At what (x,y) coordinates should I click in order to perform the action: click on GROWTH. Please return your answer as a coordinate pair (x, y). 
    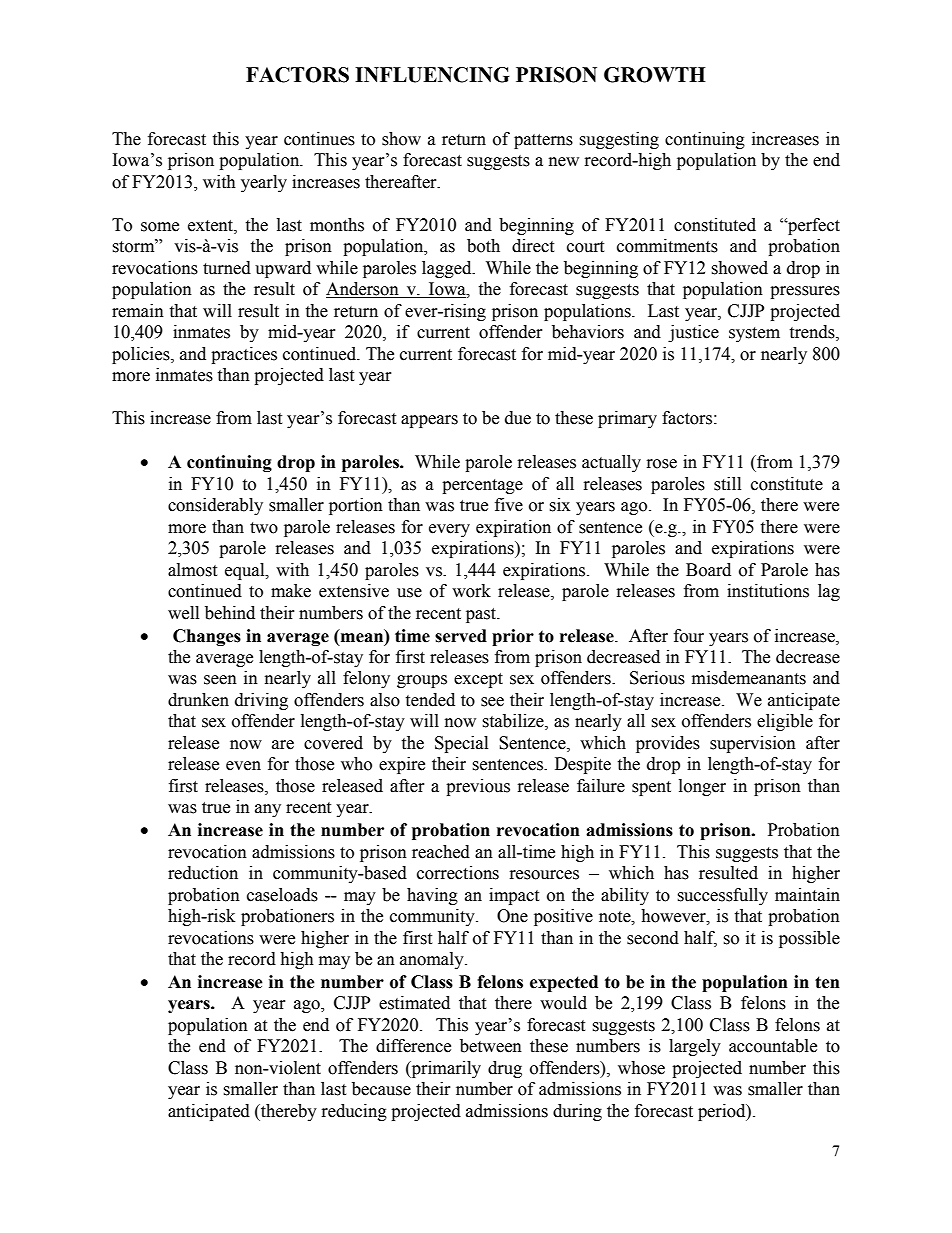
    Looking at the image, I should click on (655, 75).
